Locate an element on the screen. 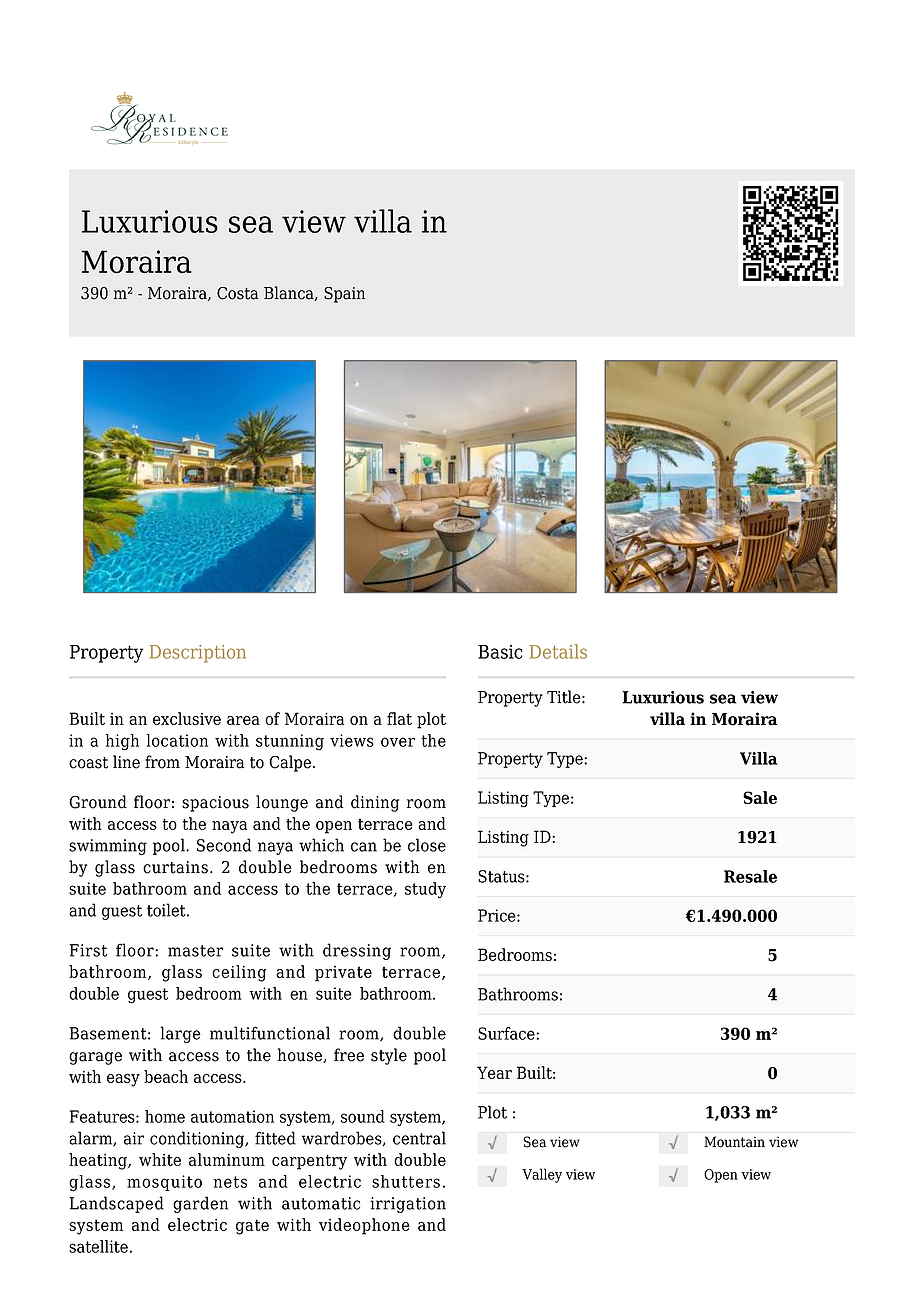 The height and width of the screenshot is (1308, 924). Mountain is located at coordinates (735, 1142).
